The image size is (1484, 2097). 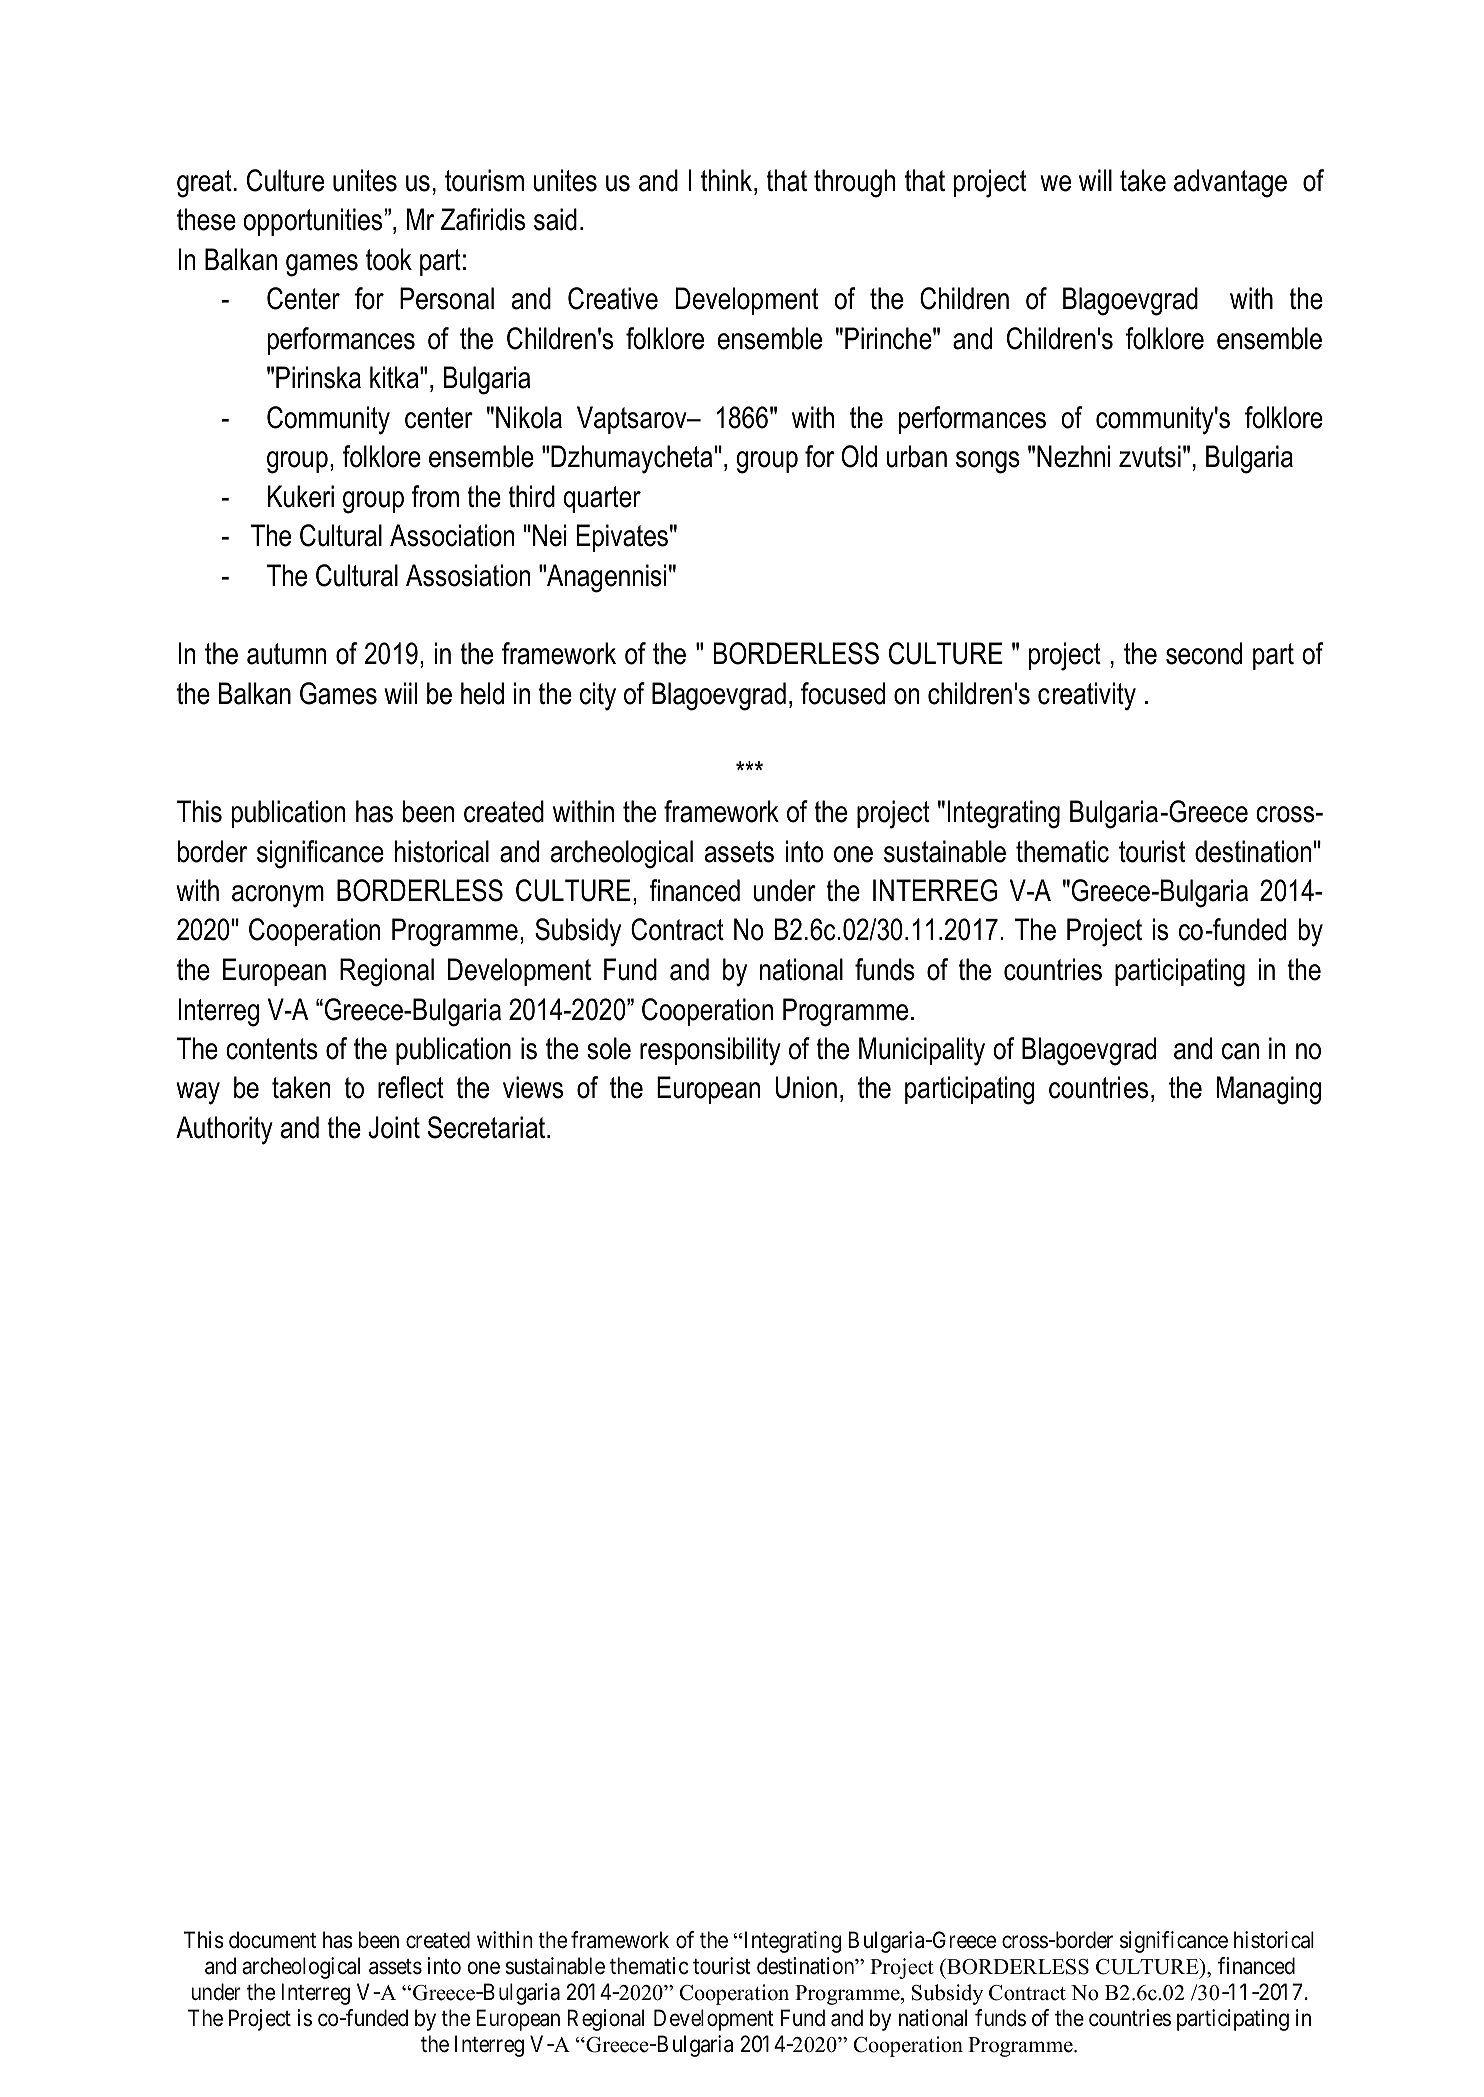 What do you see at coordinates (843, 693) in the page?
I see `focused` at bounding box center [843, 693].
